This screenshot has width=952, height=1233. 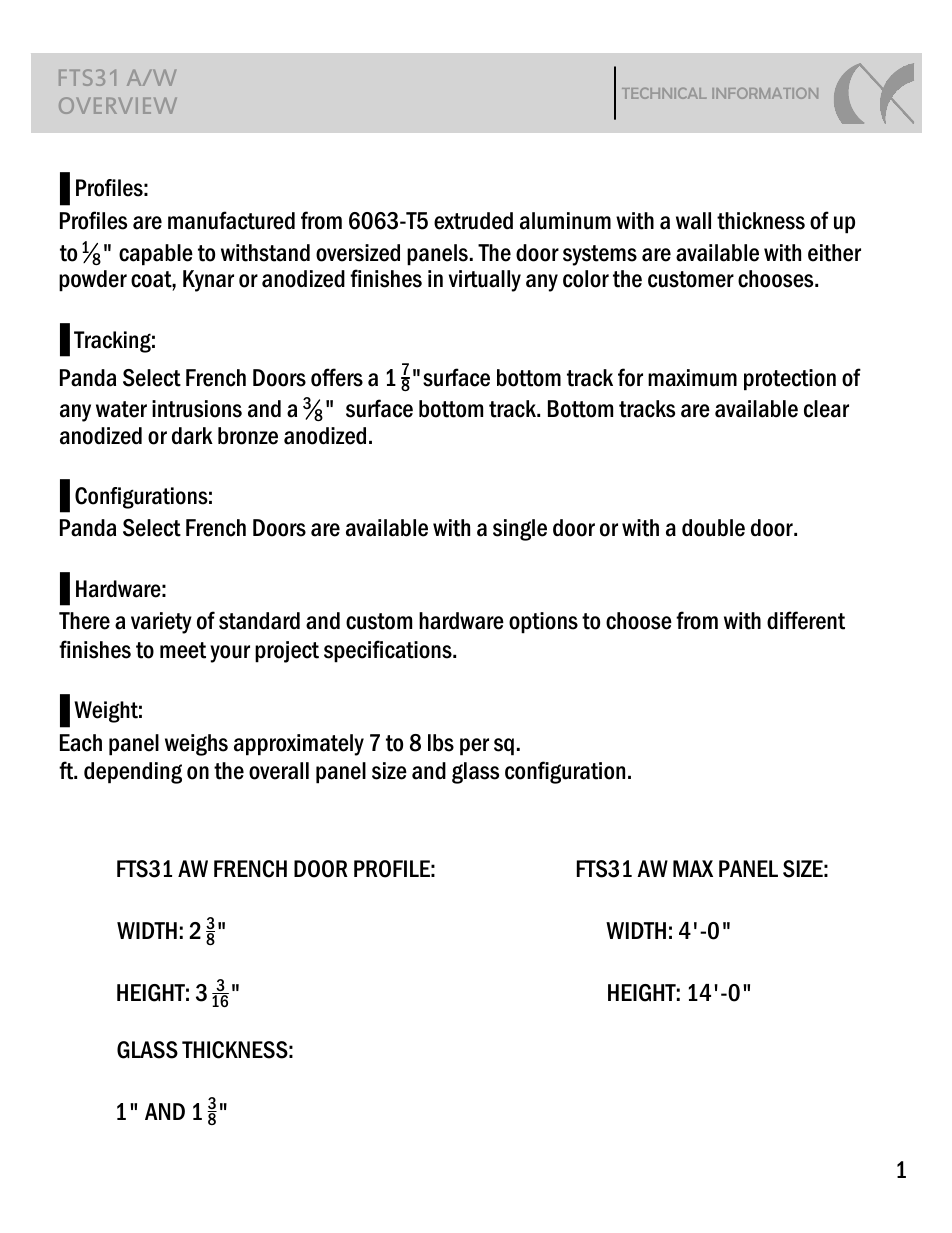 What do you see at coordinates (543, 623) in the screenshot?
I see `options` at bounding box center [543, 623].
